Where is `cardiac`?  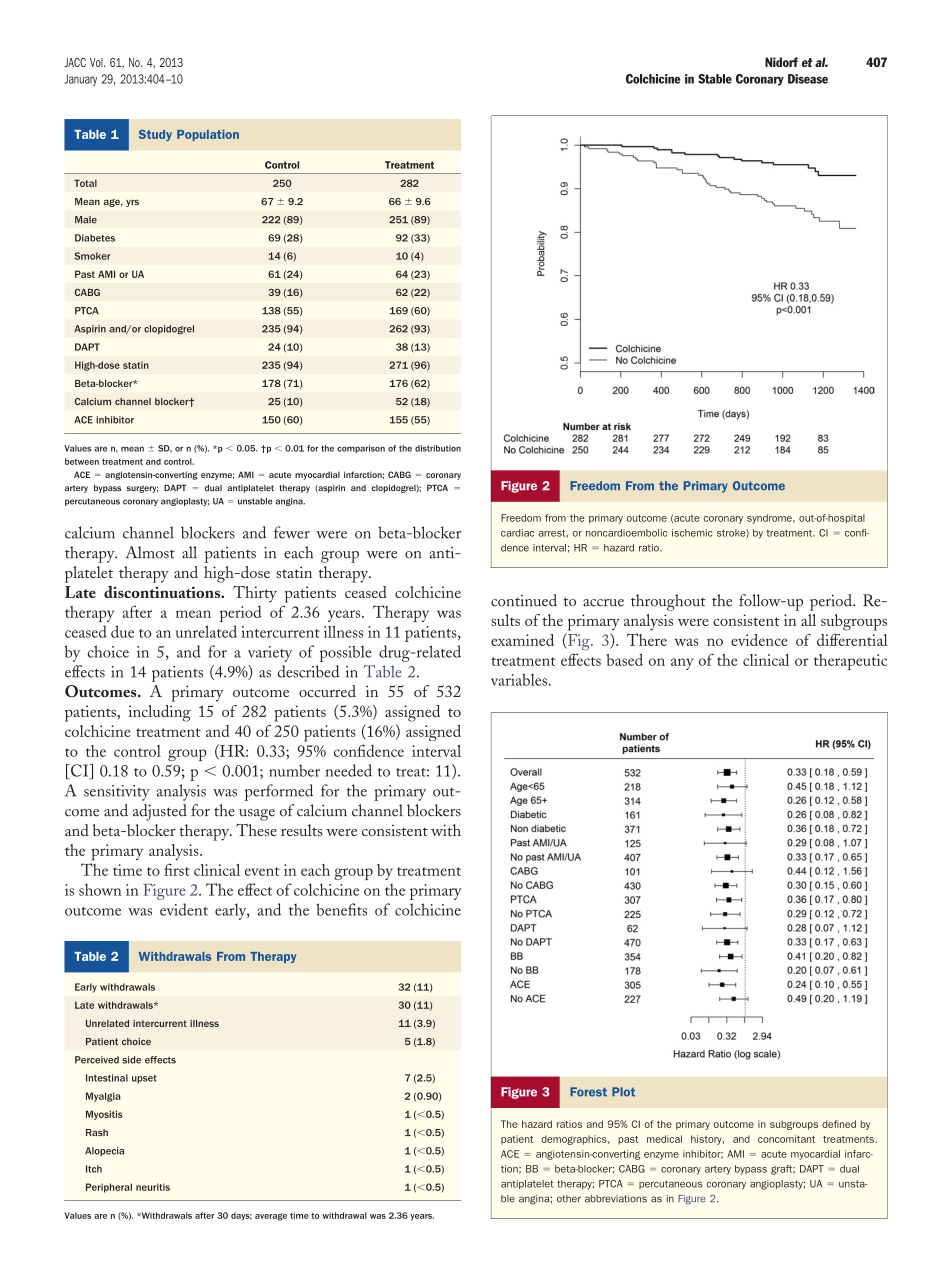
cardiac is located at coordinates (517, 533).
